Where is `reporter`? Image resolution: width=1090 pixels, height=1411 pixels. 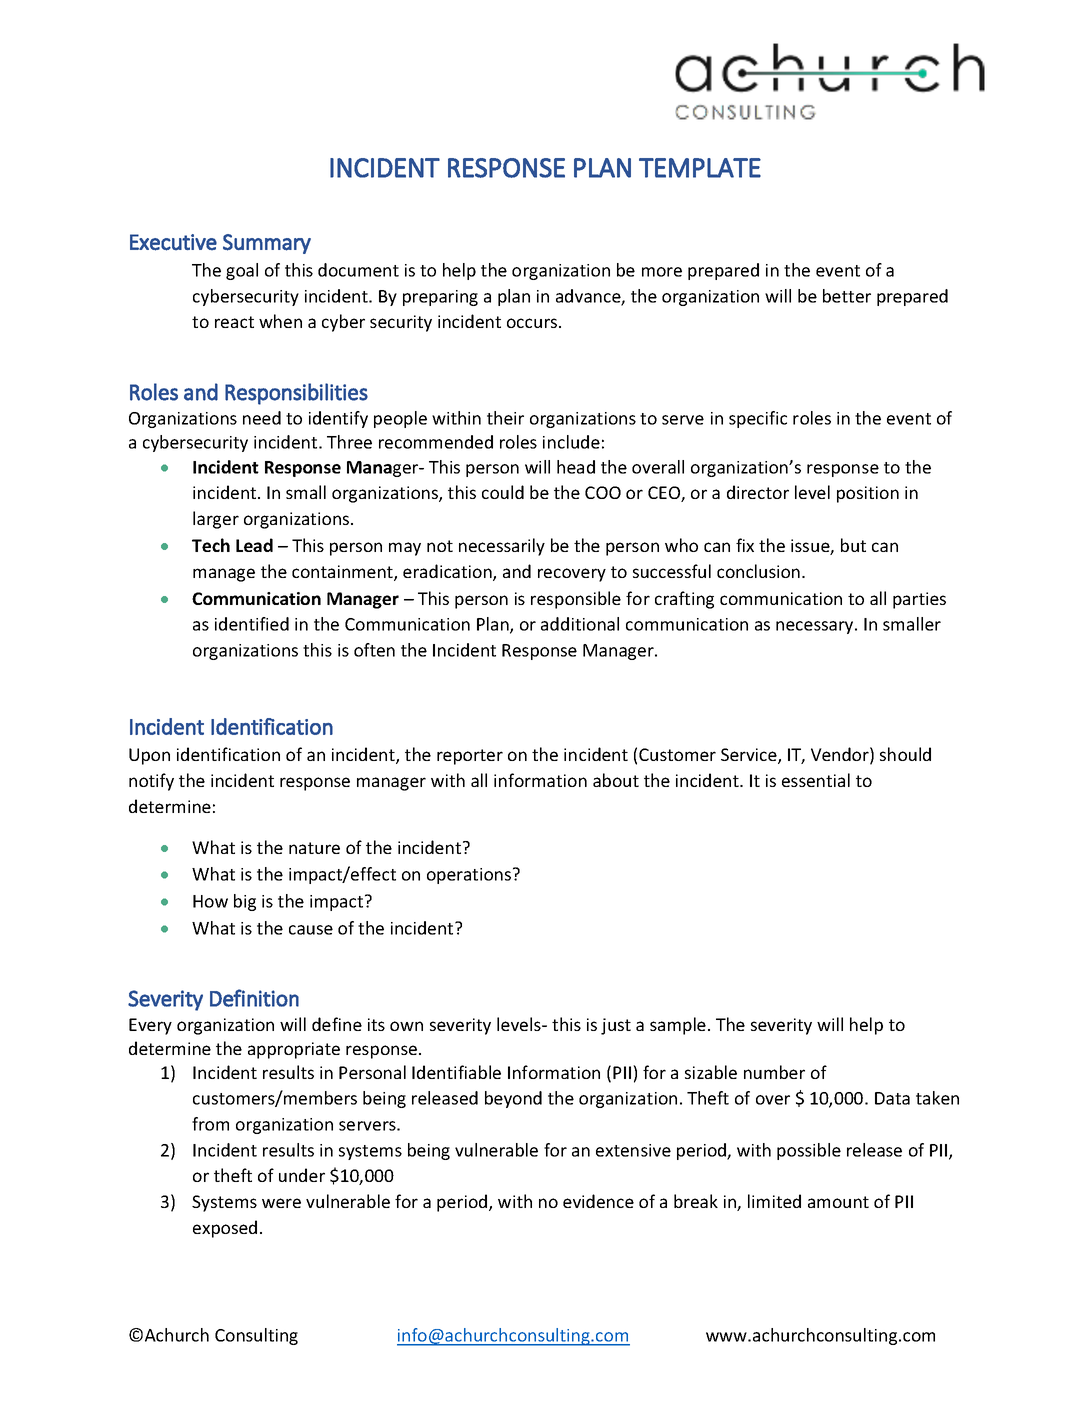
reporter is located at coordinates (470, 757).
